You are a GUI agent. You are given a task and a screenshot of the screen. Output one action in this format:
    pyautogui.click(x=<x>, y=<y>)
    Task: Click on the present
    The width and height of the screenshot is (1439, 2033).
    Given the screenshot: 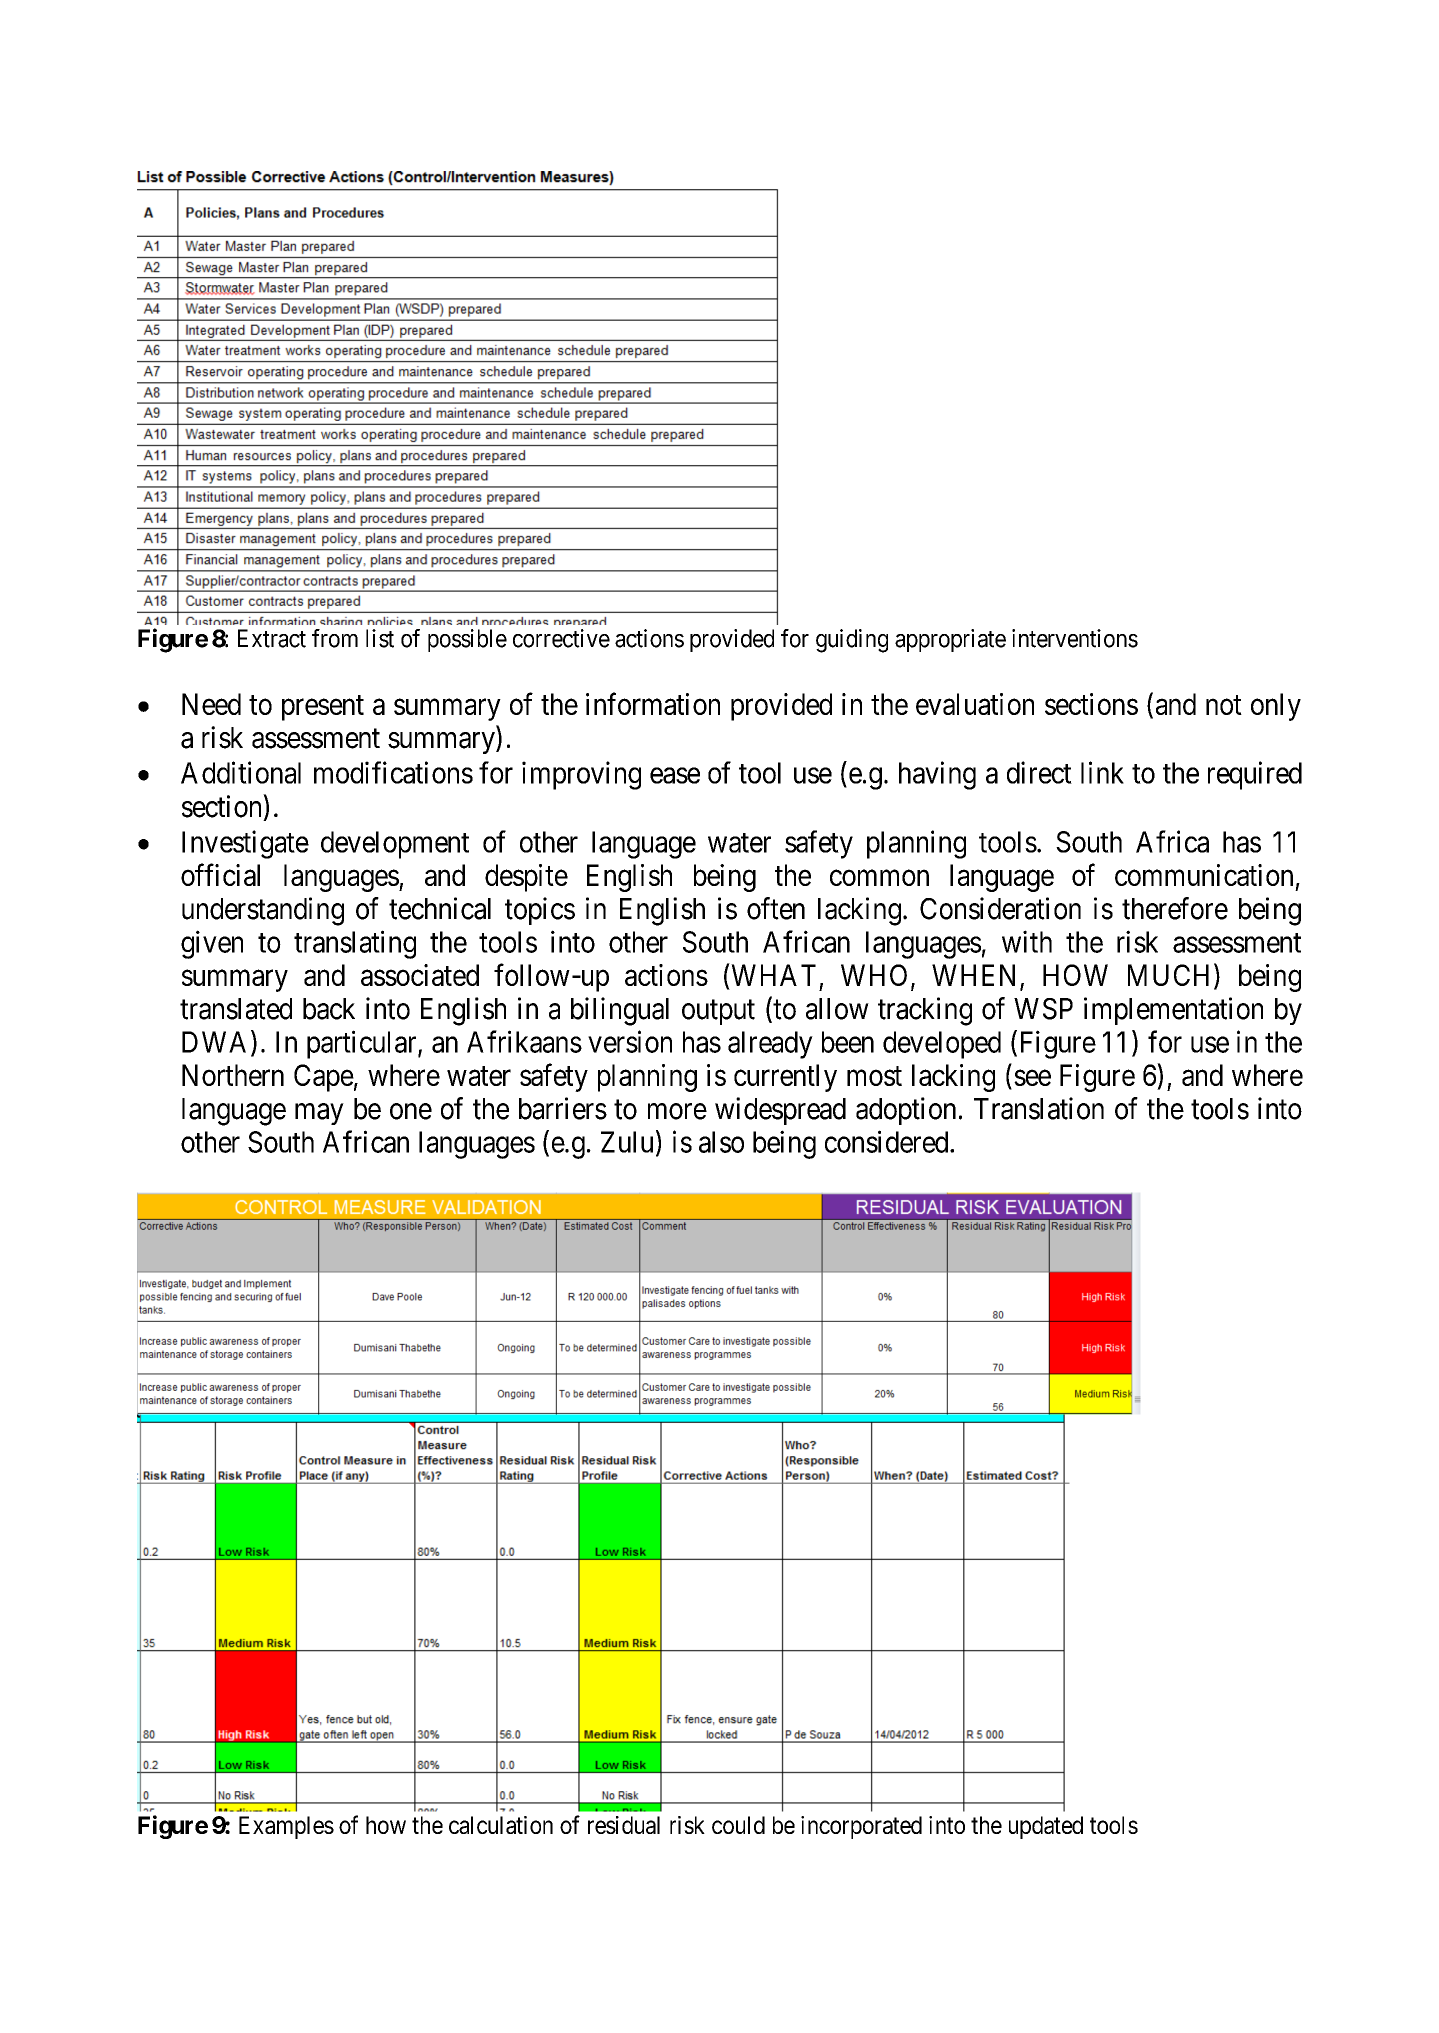 What is the action you would take?
    pyautogui.click(x=323, y=708)
